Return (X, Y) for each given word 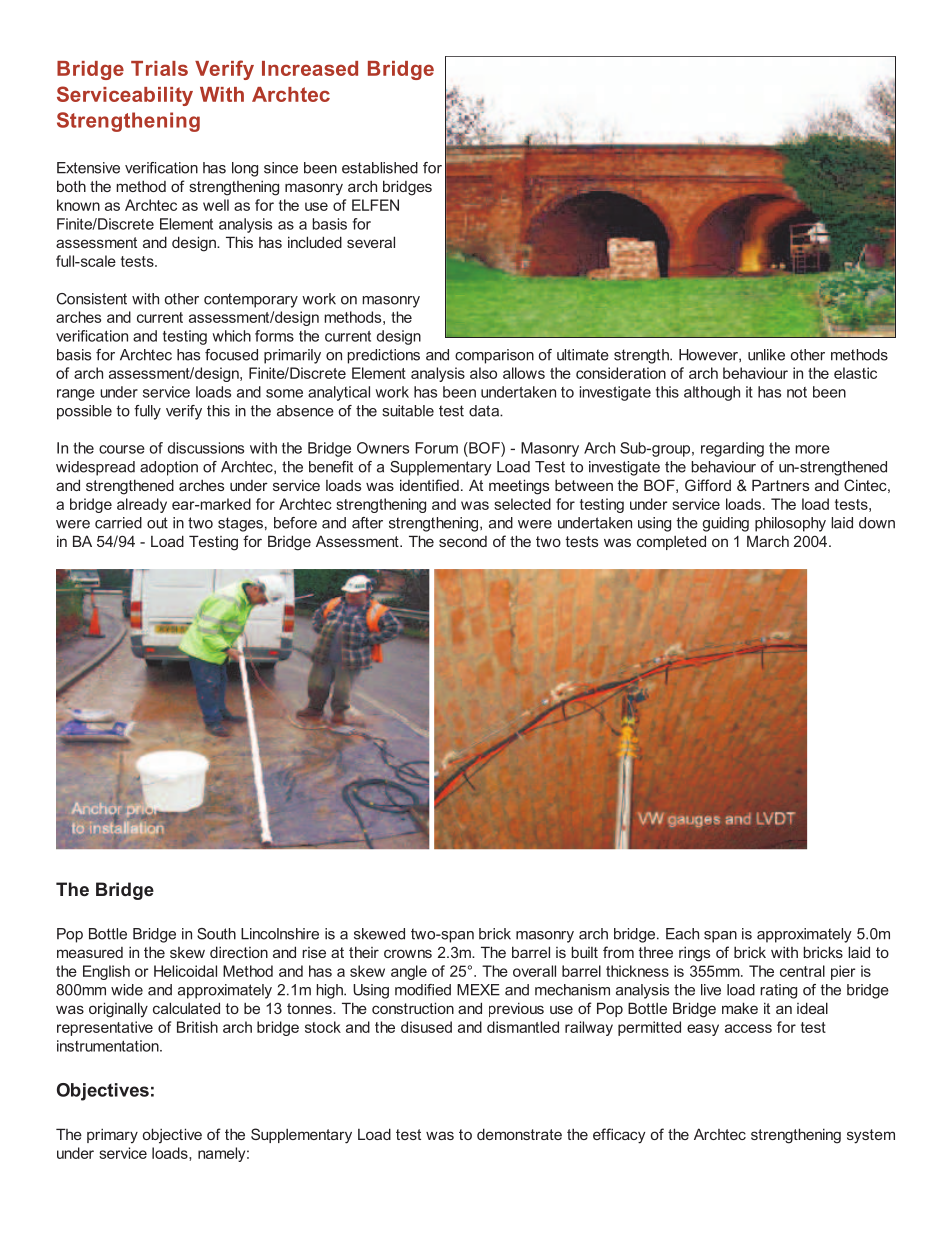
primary (112, 1136)
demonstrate (519, 1134)
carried (118, 523)
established (380, 168)
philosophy (790, 524)
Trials (159, 68)
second (463, 541)
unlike (766, 355)
